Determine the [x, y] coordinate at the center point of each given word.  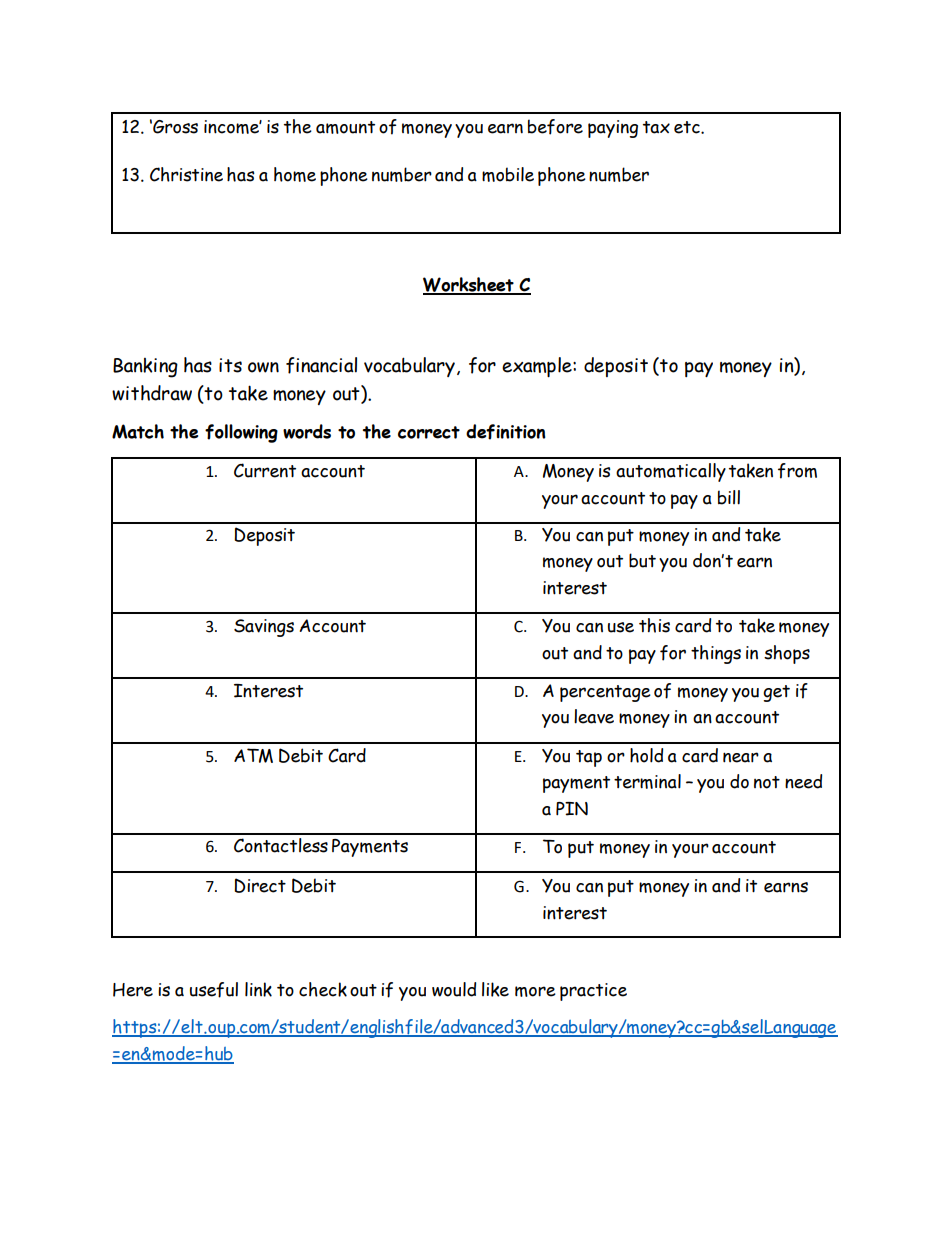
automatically [671, 472]
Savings [264, 628]
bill [729, 497]
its [230, 365]
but [642, 560]
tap [589, 758]
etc [688, 127]
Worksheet [469, 285]
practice [593, 992]
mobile [508, 174]
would [454, 989]
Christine [186, 174]
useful [214, 990]
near [741, 757]
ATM [253, 755]
